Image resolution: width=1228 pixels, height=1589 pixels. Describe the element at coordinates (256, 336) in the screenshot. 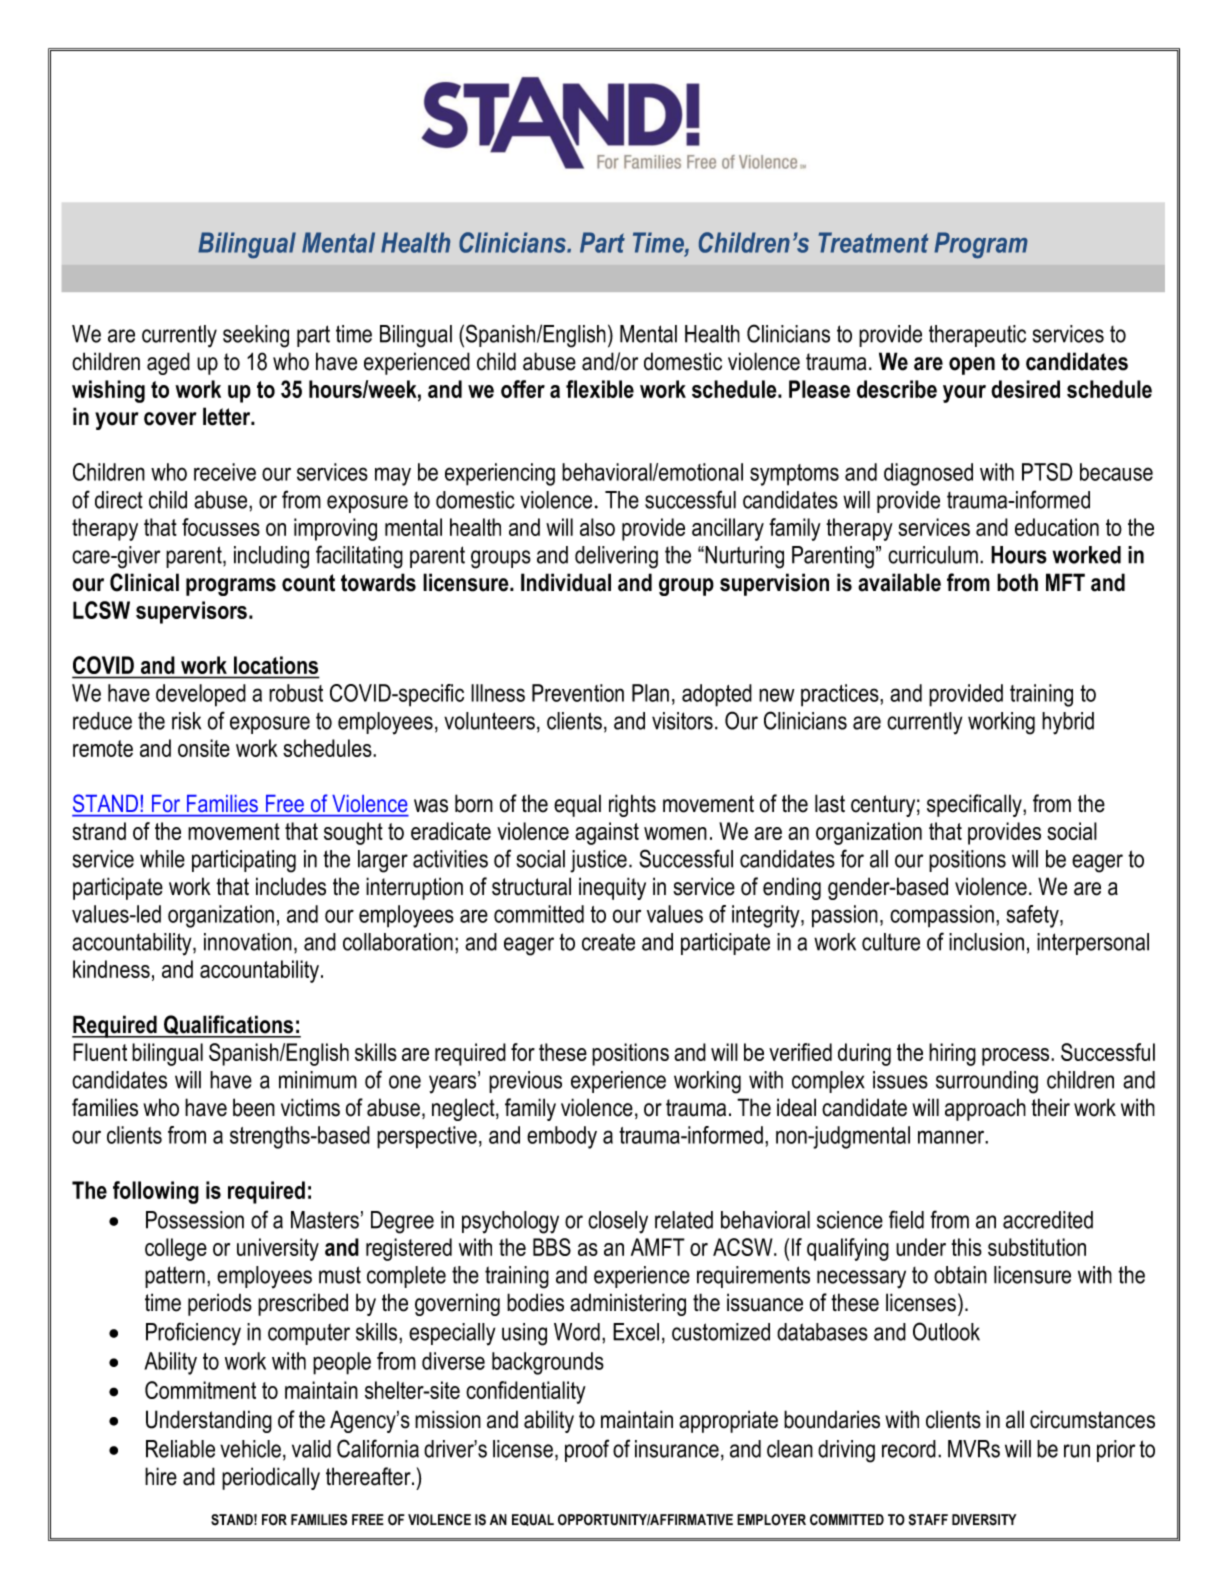

I see `seeking` at that location.
